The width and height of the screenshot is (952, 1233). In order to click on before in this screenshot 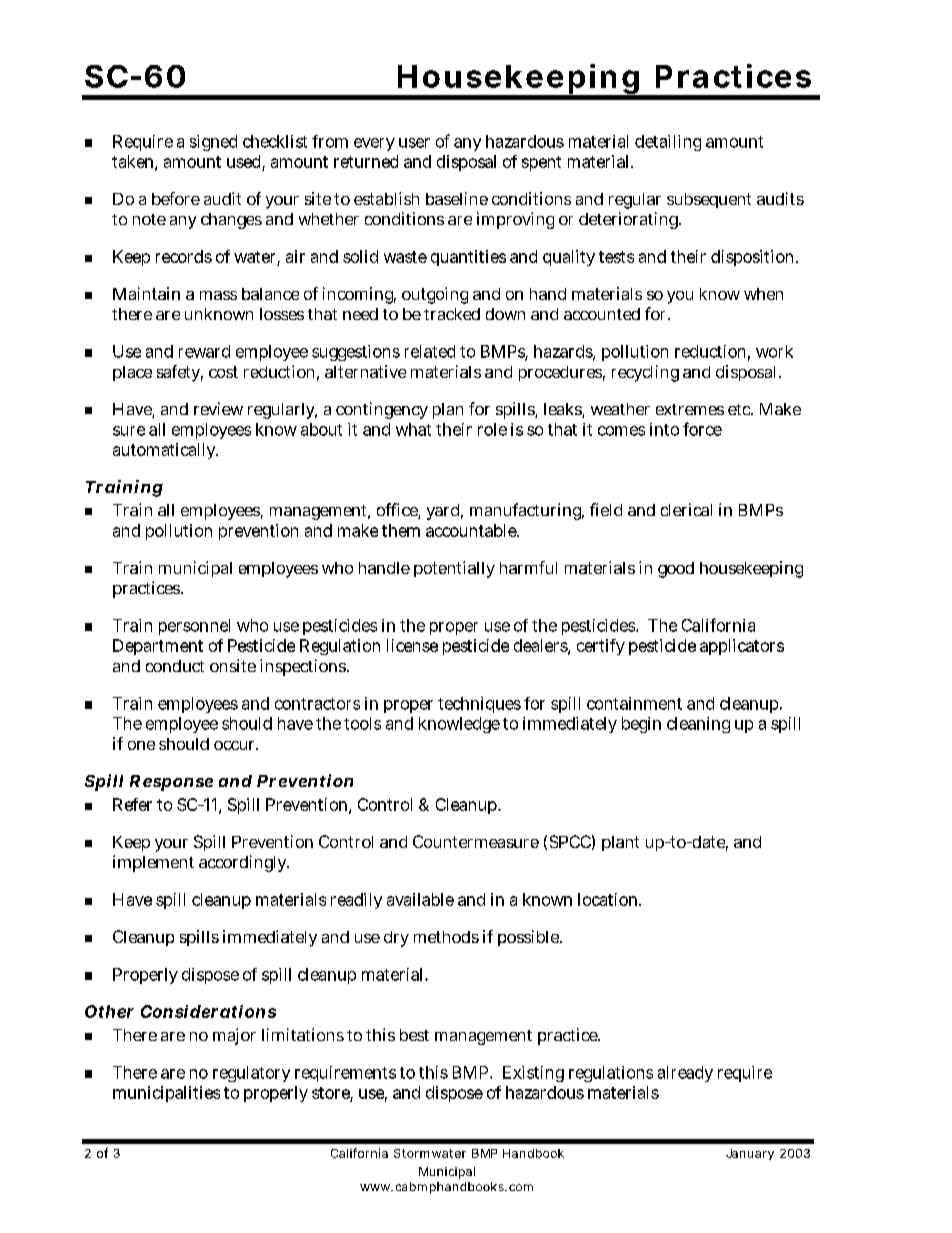, I will do `click(176, 198)`.
